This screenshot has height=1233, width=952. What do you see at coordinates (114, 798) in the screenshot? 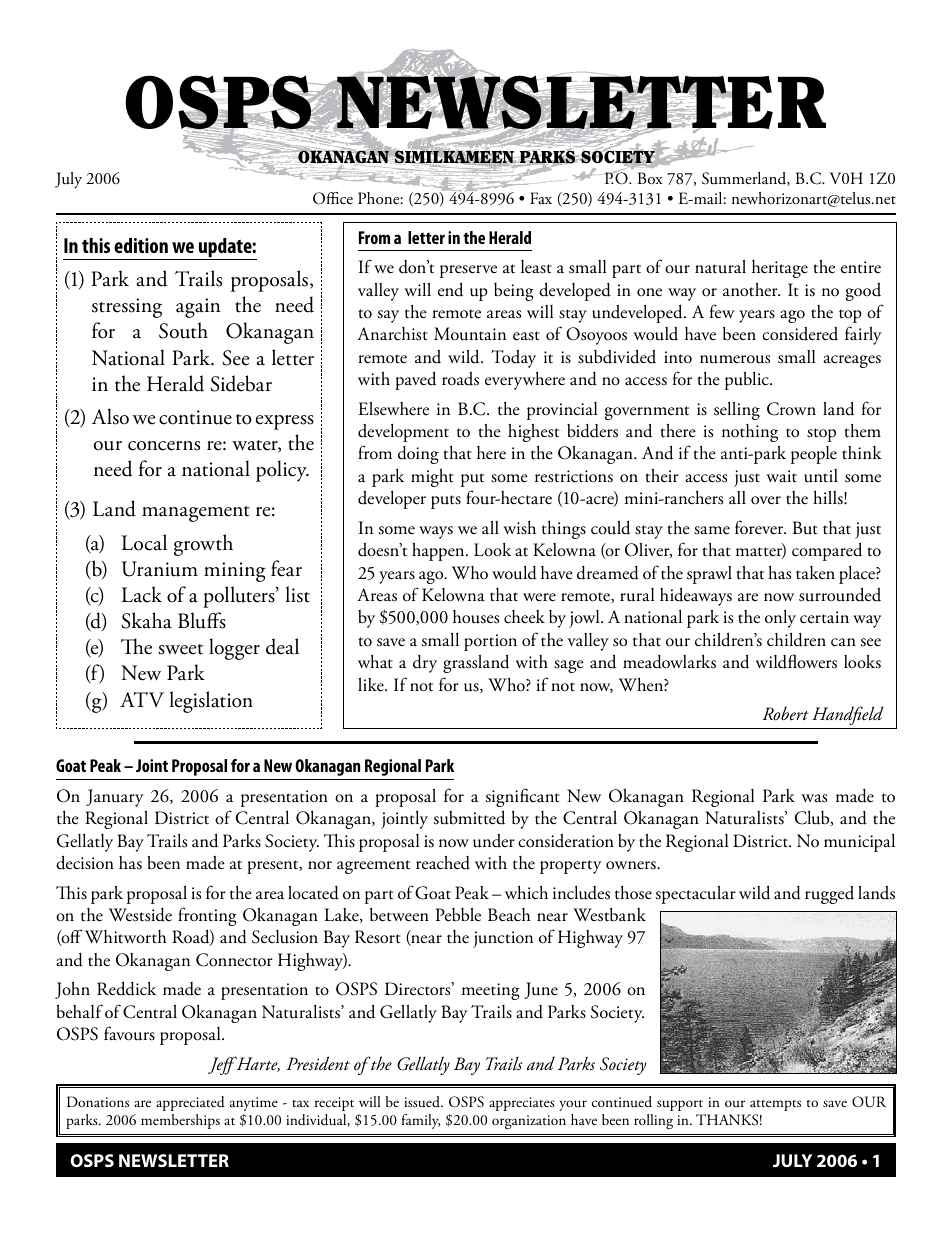
I see `January` at bounding box center [114, 798].
